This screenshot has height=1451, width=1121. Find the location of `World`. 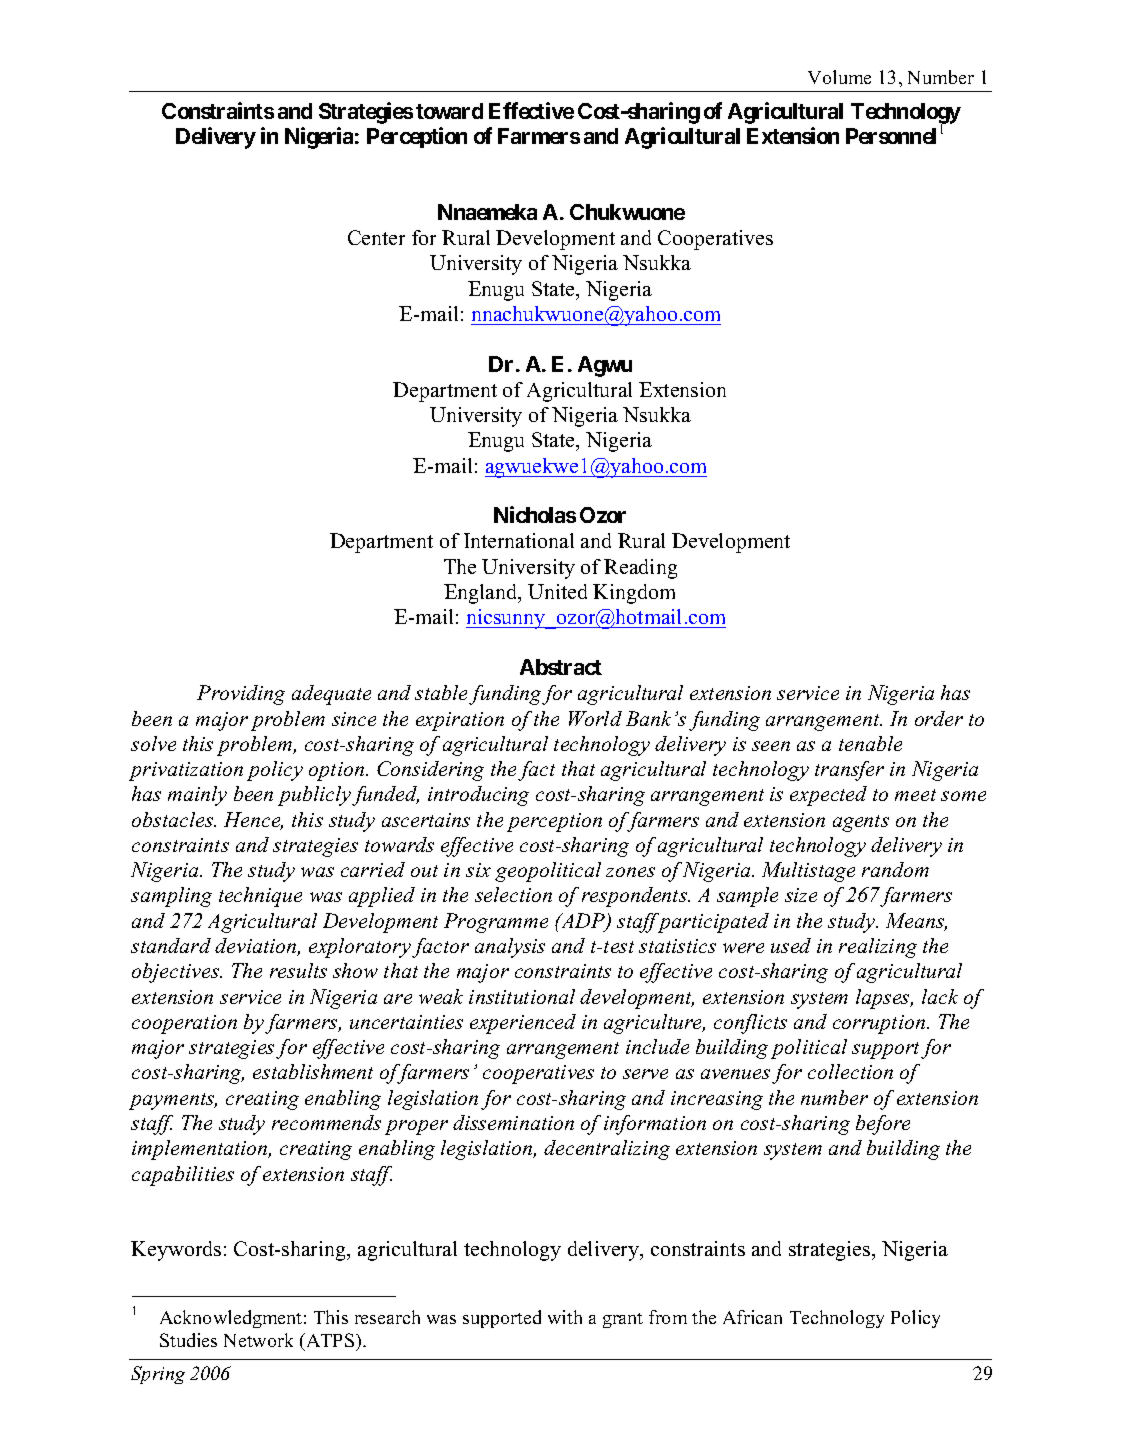

World is located at coordinates (595, 718).
